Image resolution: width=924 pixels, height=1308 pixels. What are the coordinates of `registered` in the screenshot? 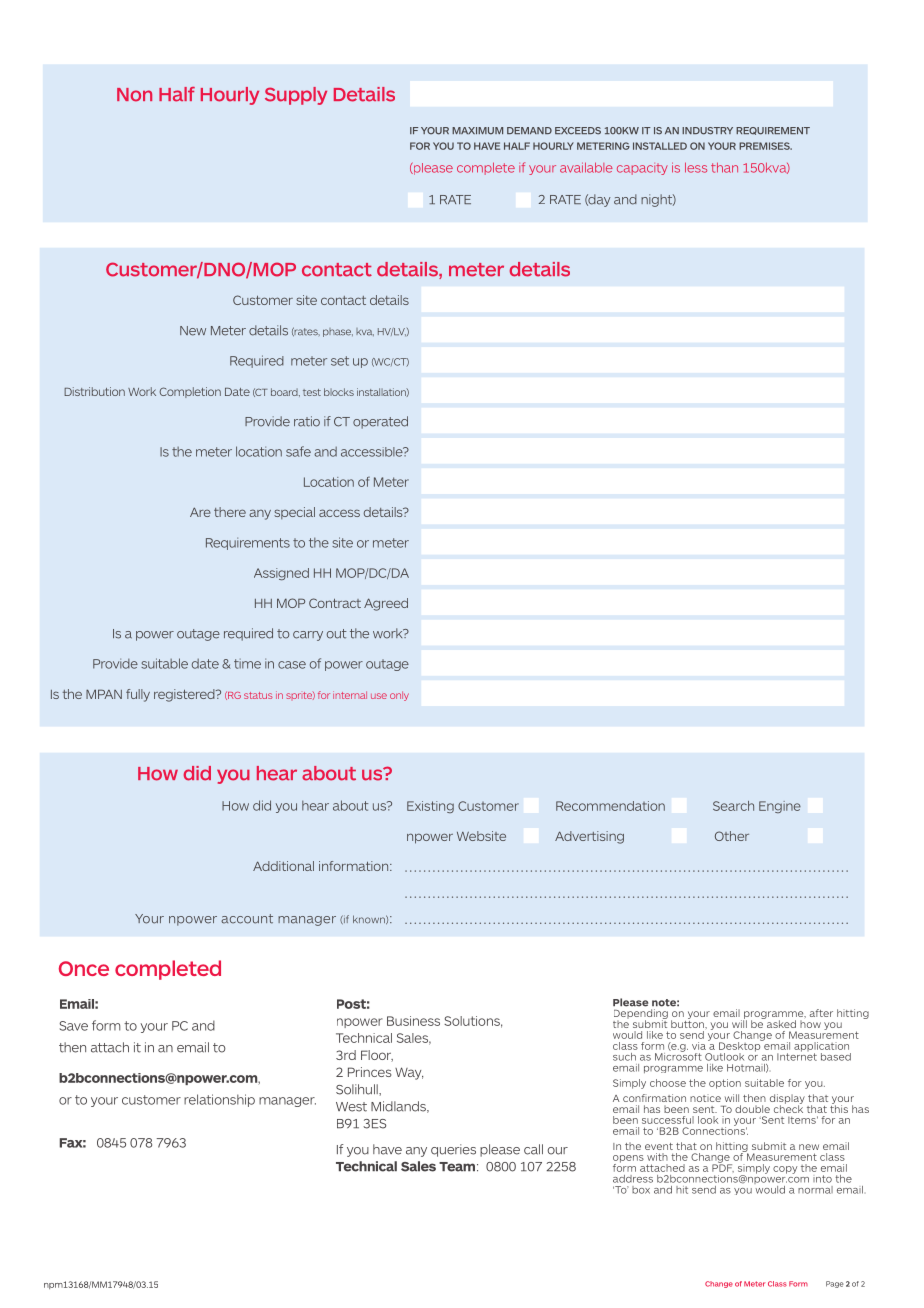 It's located at (185, 695).
